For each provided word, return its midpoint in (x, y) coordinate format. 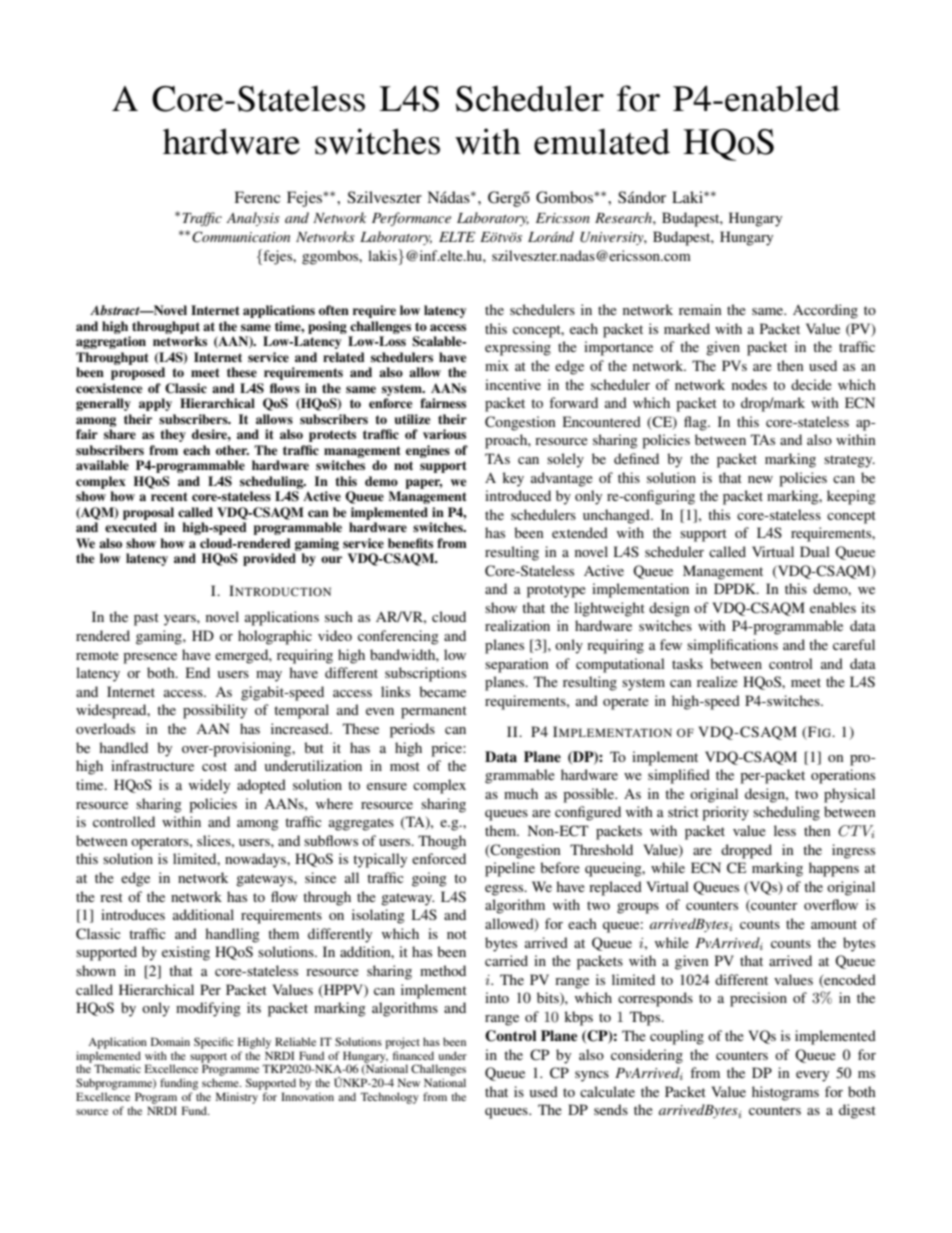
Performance (411, 219)
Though (442, 842)
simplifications (732, 646)
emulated (602, 141)
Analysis (253, 219)
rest (111, 897)
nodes (749, 384)
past (146, 619)
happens (834, 869)
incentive (513, 384)
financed (413, 1055)
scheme (221, 1082)
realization (517, 625)
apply (155, 404)
